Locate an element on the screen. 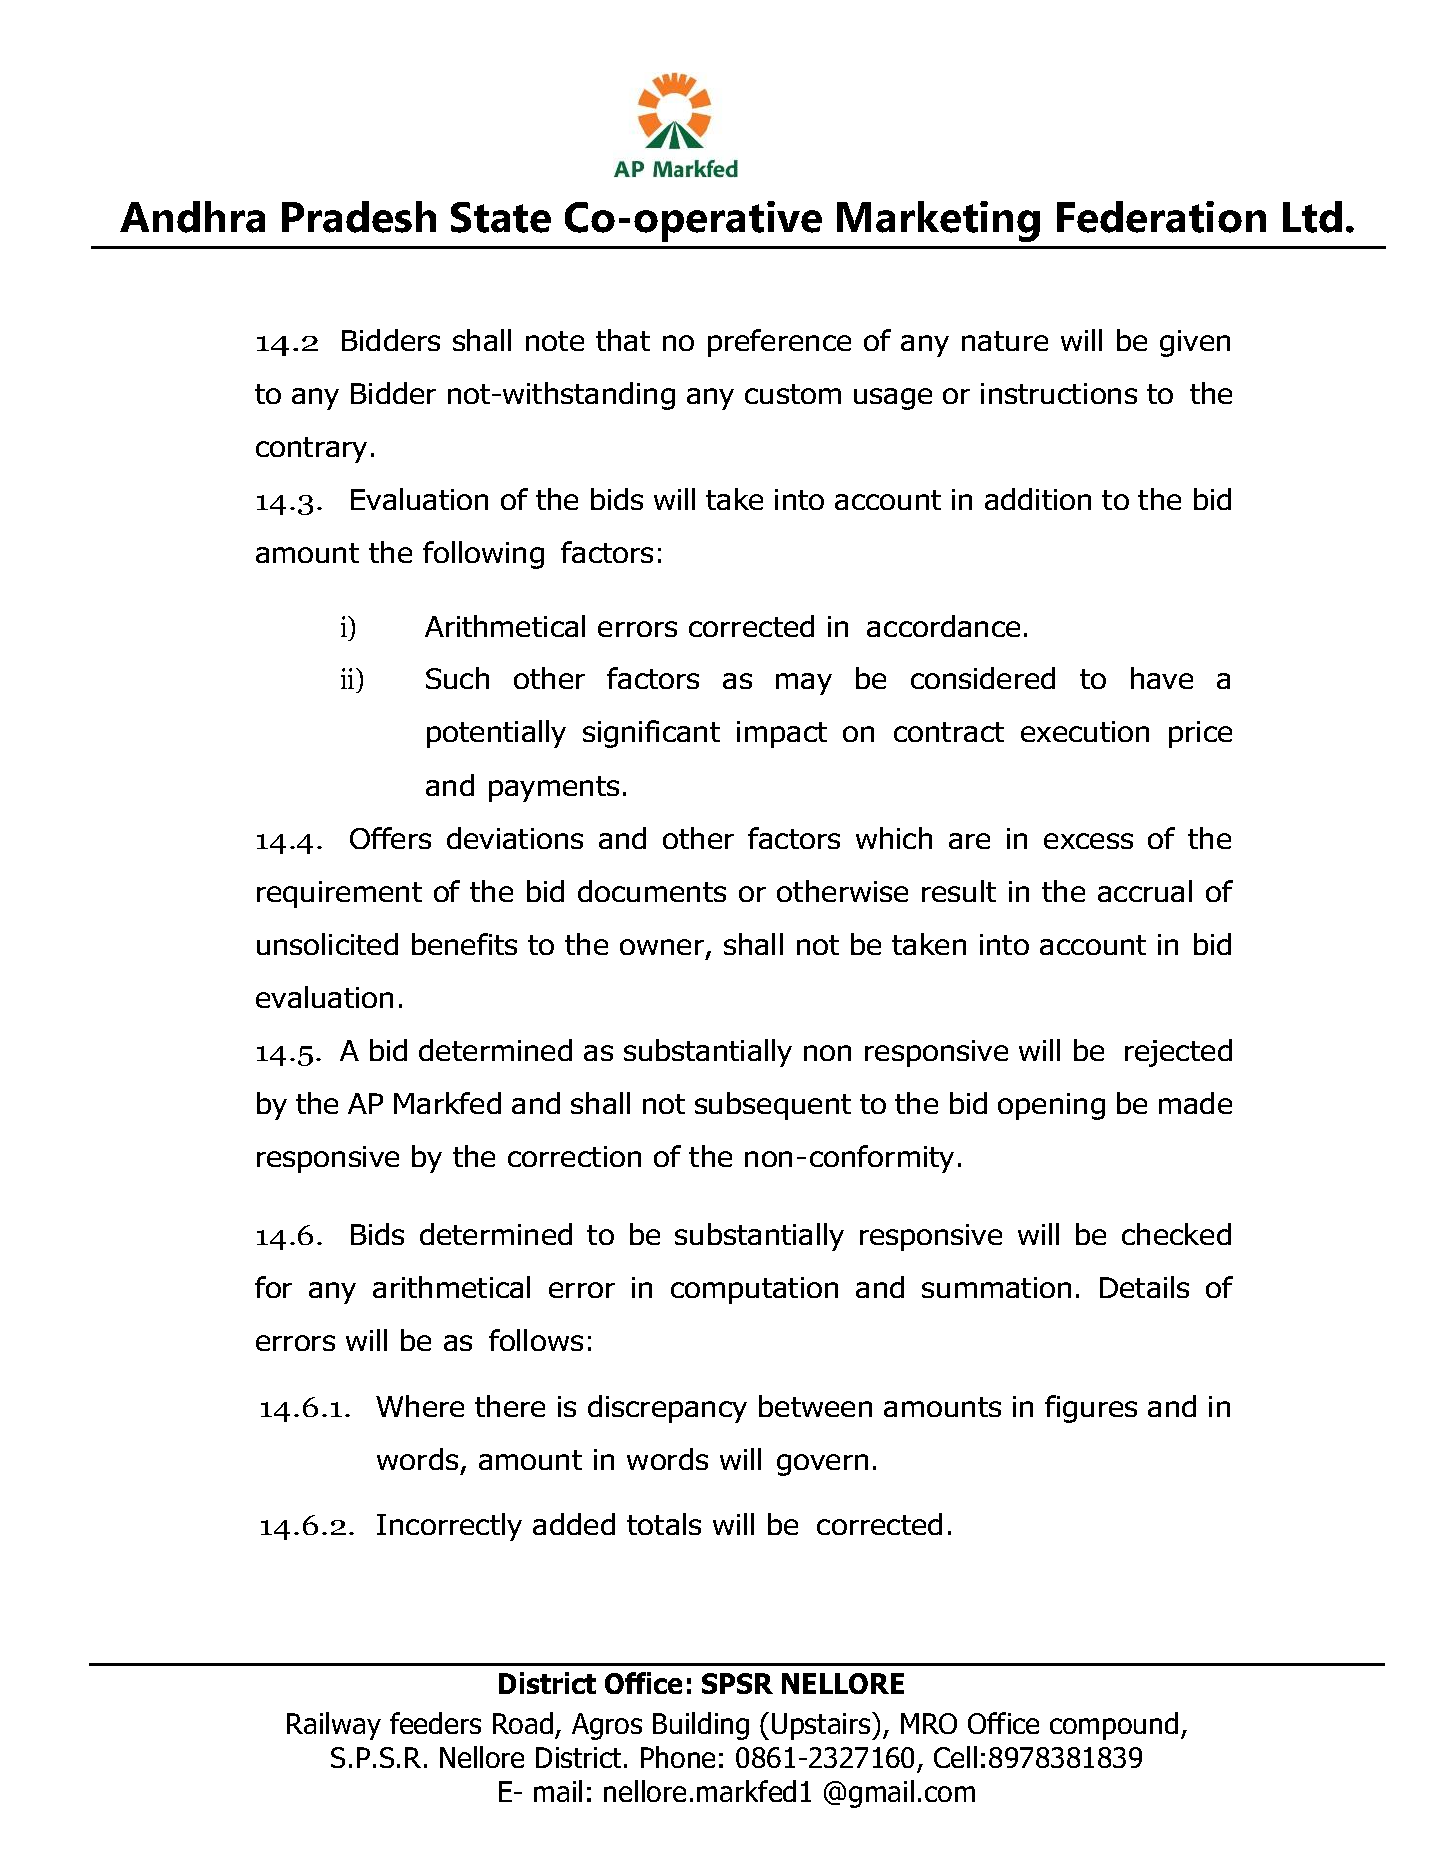 This screenshot has height=1872, width=1446. Pradesh is located at coordinates (359, 217).
